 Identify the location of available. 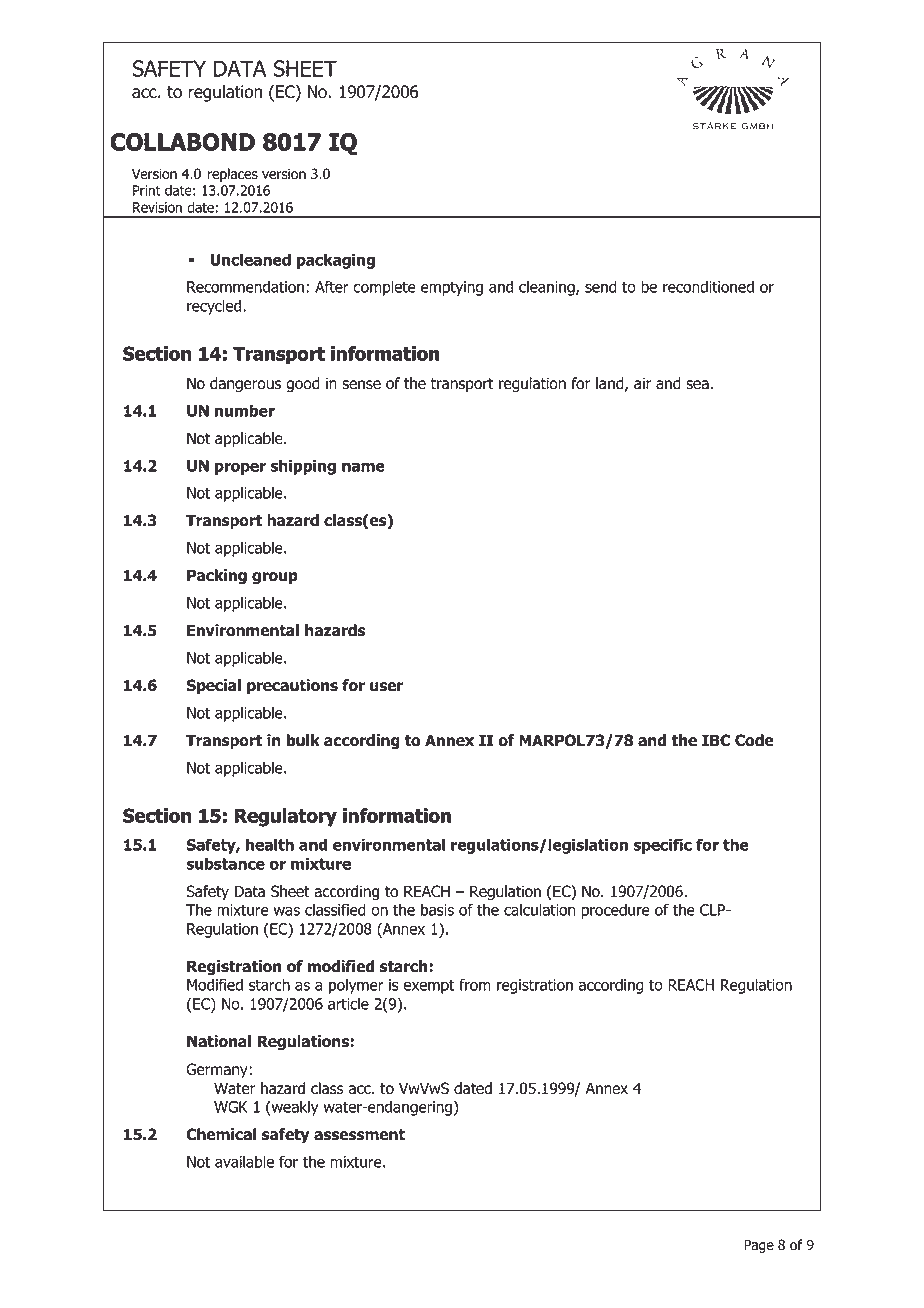
(244, 1161).
